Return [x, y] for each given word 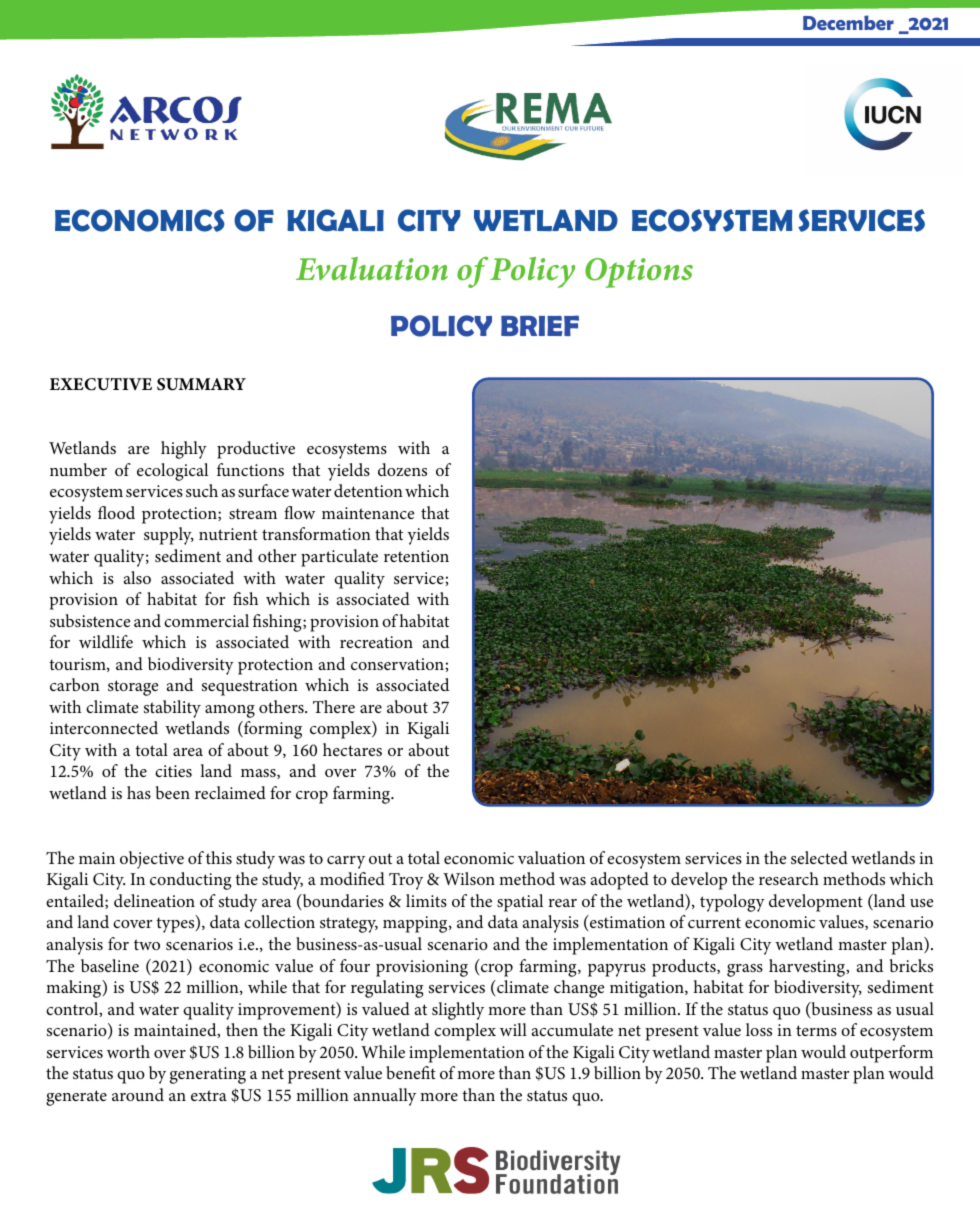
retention [416, 556]
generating [208, 1075]
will [513, 1029]
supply [169, 536]
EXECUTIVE [101, 384]
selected [819, 857]
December [848, 22]
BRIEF [540, 325]
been [173, 792]
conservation [398, 664]
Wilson [469, 878]
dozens [402, 469]
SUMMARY [201, 384]
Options [639, 273]
